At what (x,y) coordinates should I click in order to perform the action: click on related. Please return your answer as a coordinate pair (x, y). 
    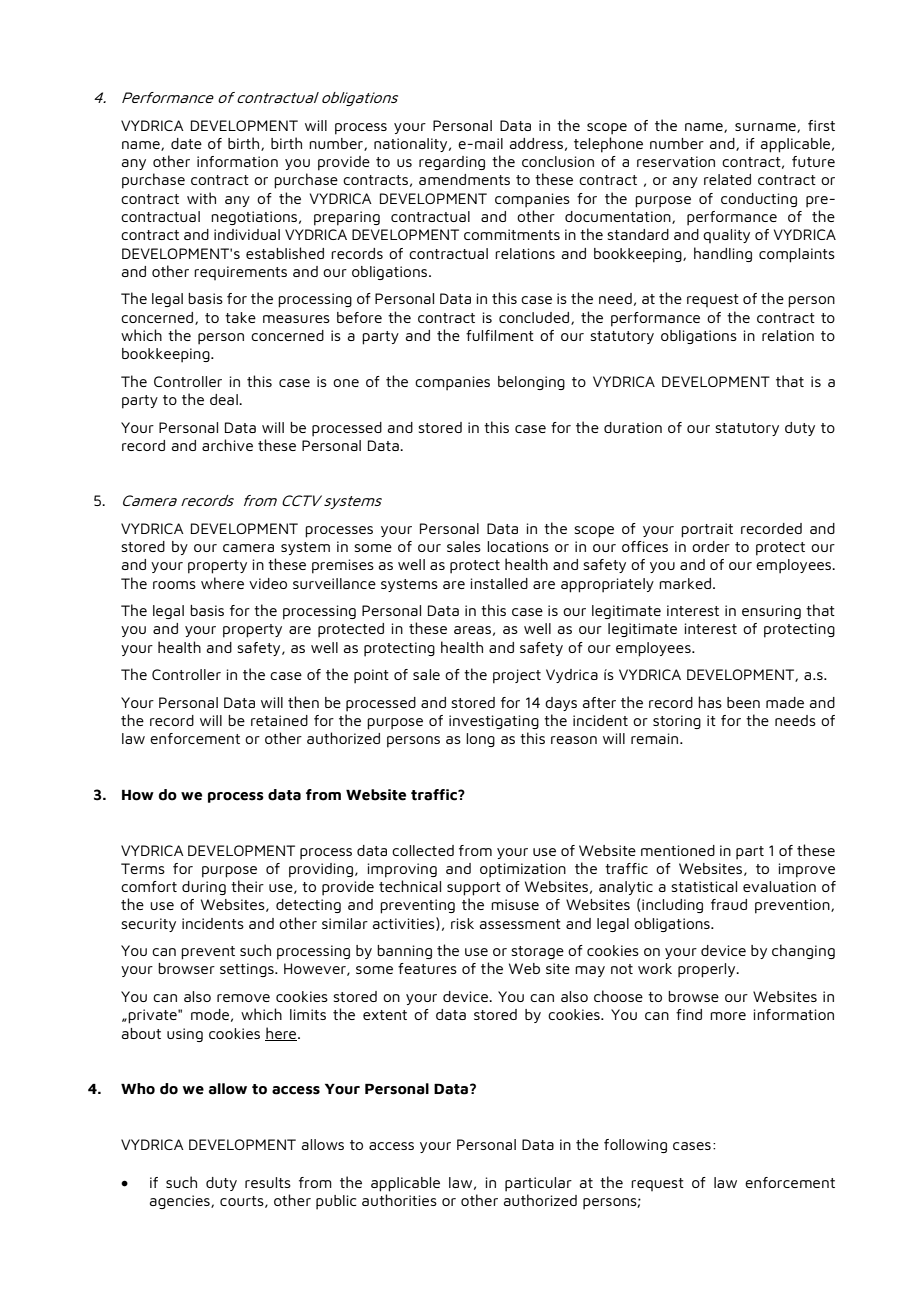
    Looking at the image, I should click on (727, 179).
